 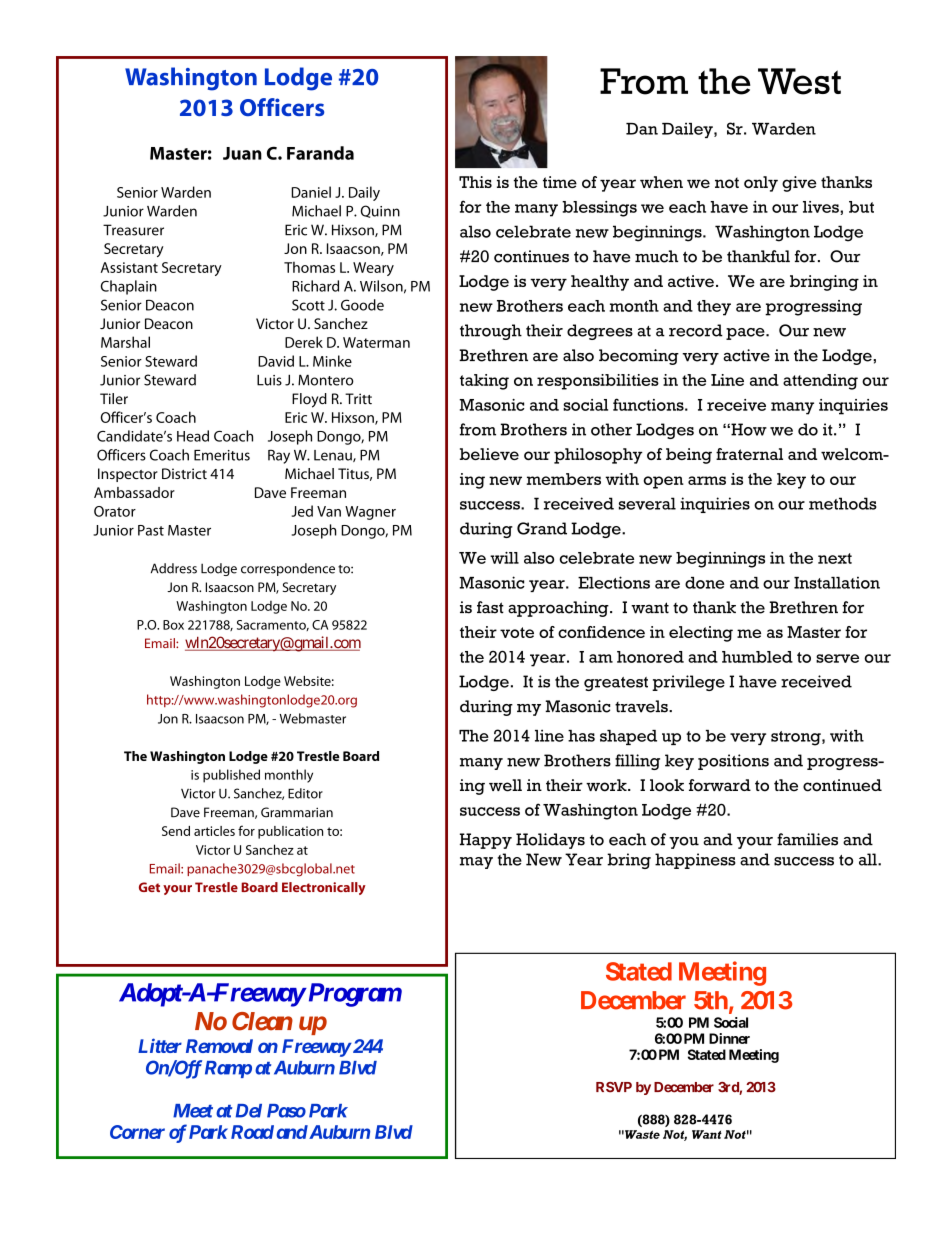 What do you see at coordinates (490, 607) in the screenshot?
I see `fast` at bounding box center [490, 607].
